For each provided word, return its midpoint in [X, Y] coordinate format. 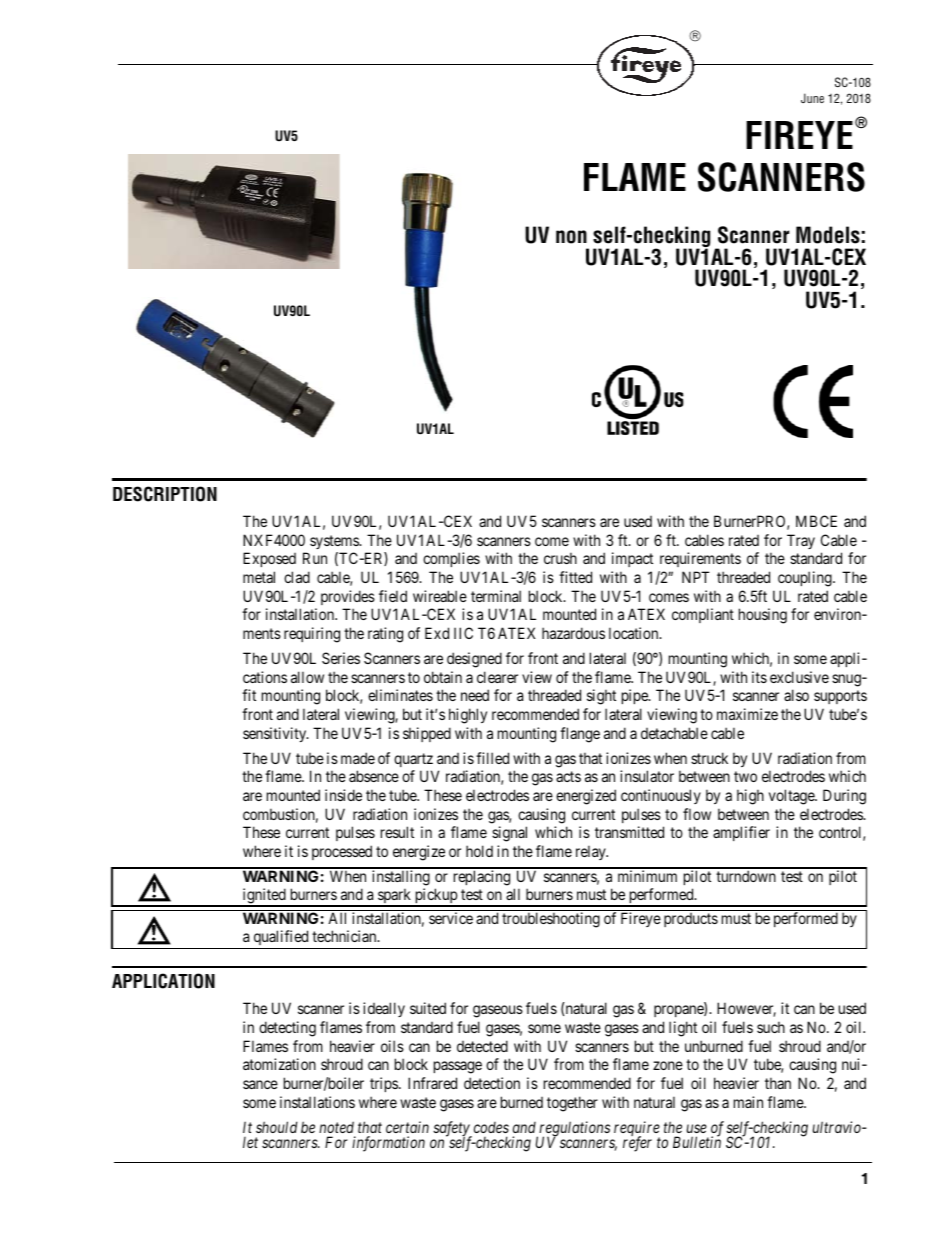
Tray [801, 541]
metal [259, 577]
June [812, 98]
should [277, 1127]
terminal [496, 596]
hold [479, 851]
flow [697, 814]
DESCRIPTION [165, 494]
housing [763, 616]
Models [828, 235]
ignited [264, 897]
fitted [575, 577]
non [571, 237]
